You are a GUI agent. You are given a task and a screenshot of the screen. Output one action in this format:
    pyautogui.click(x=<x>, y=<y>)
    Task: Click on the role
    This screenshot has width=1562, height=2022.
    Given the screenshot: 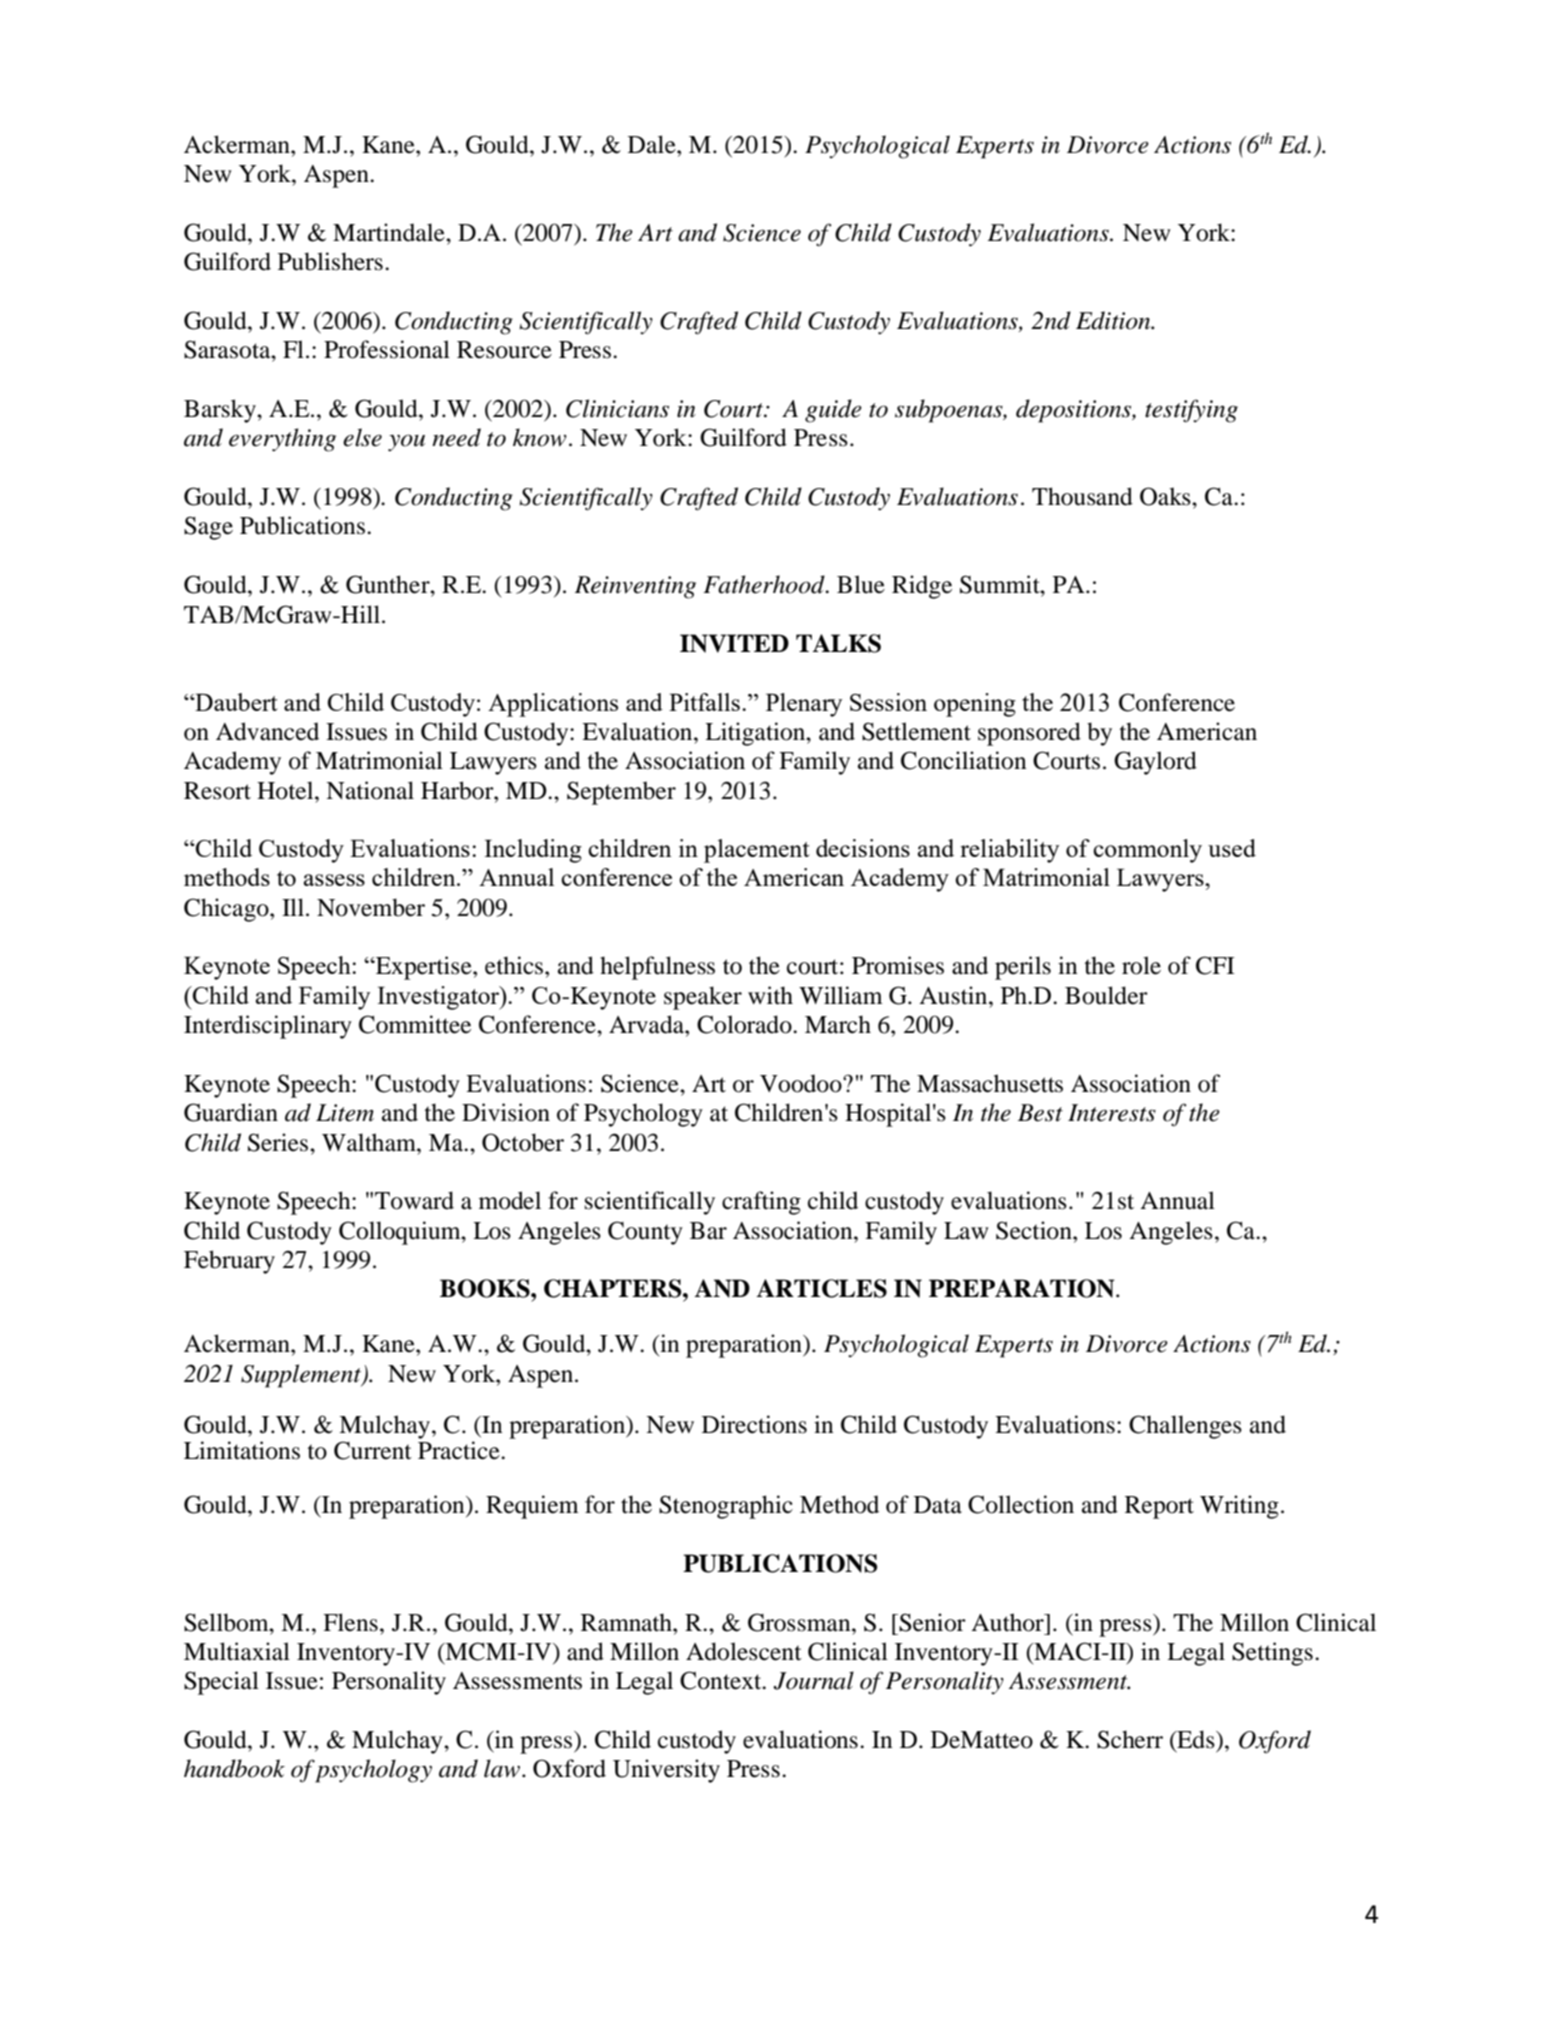 What is the action you would take?
    pyautogui.click(x=1141, y=965)
